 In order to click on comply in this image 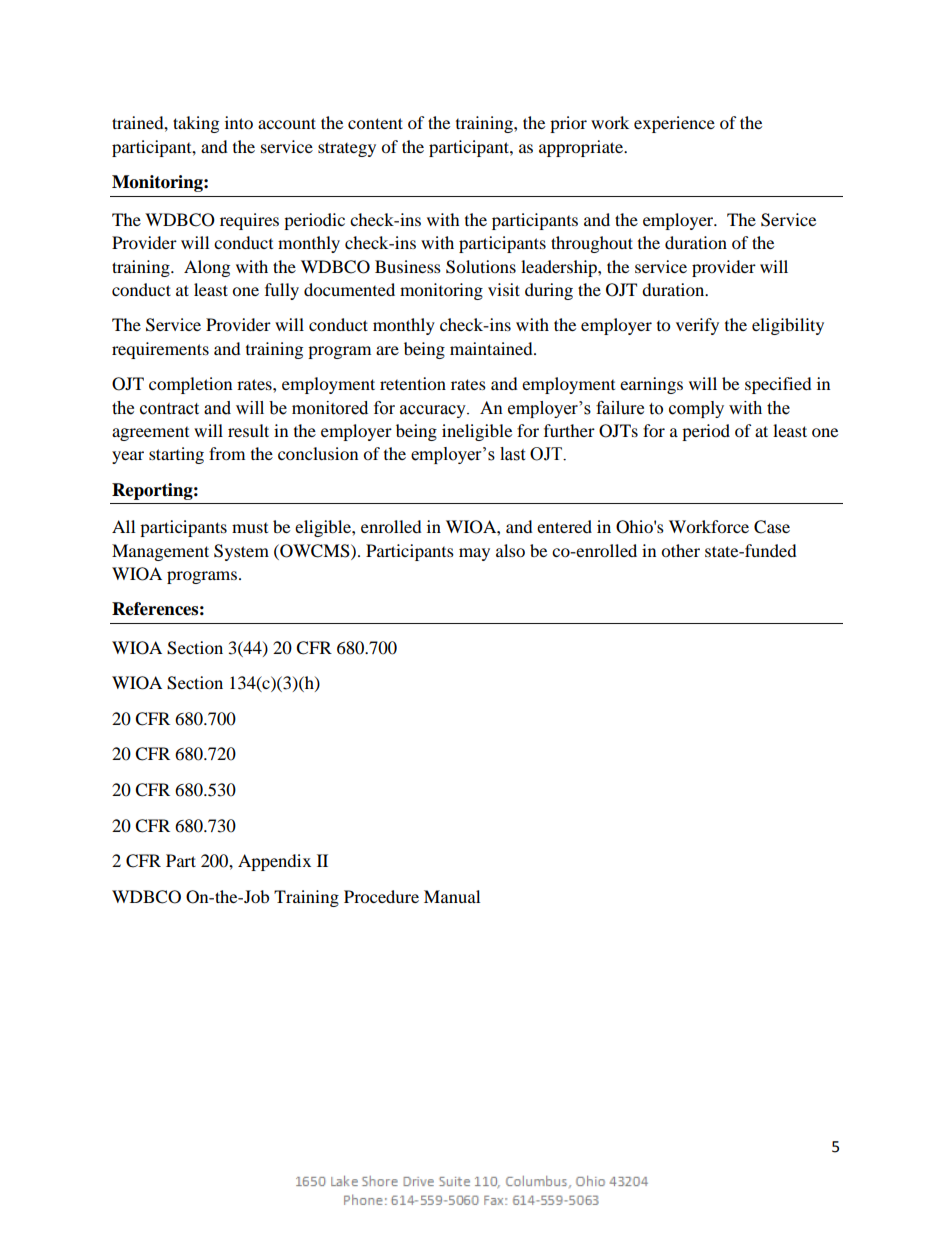, I will do `click(696, 409)`.
